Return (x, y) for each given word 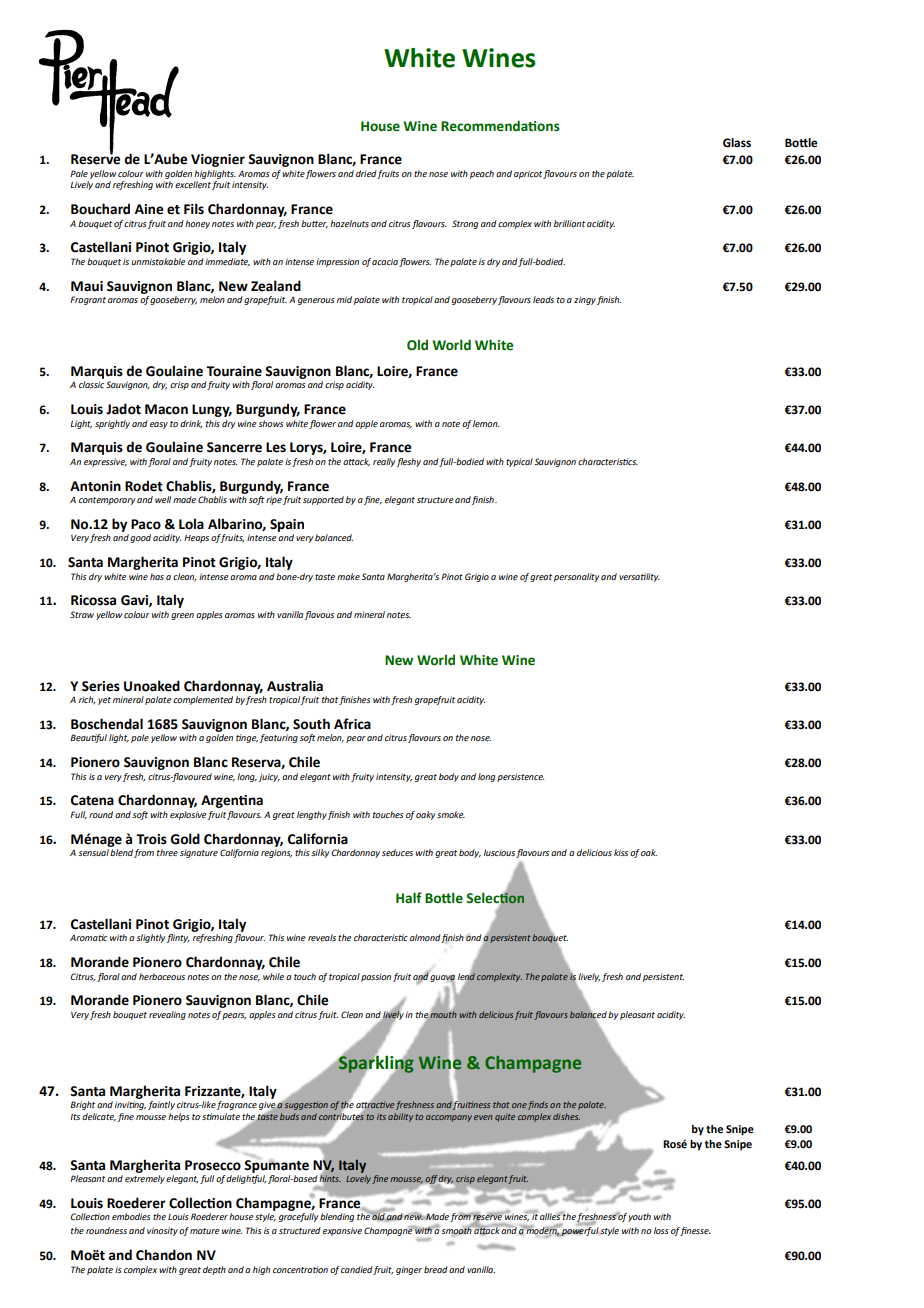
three (167, 852)
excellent (193, 184)
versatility (639, 577)
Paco (146, 524)
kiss (621, 852)
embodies (131, 1216)
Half (409, 897)
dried (366, 173)
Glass (737, 143)
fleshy (408, 462)
